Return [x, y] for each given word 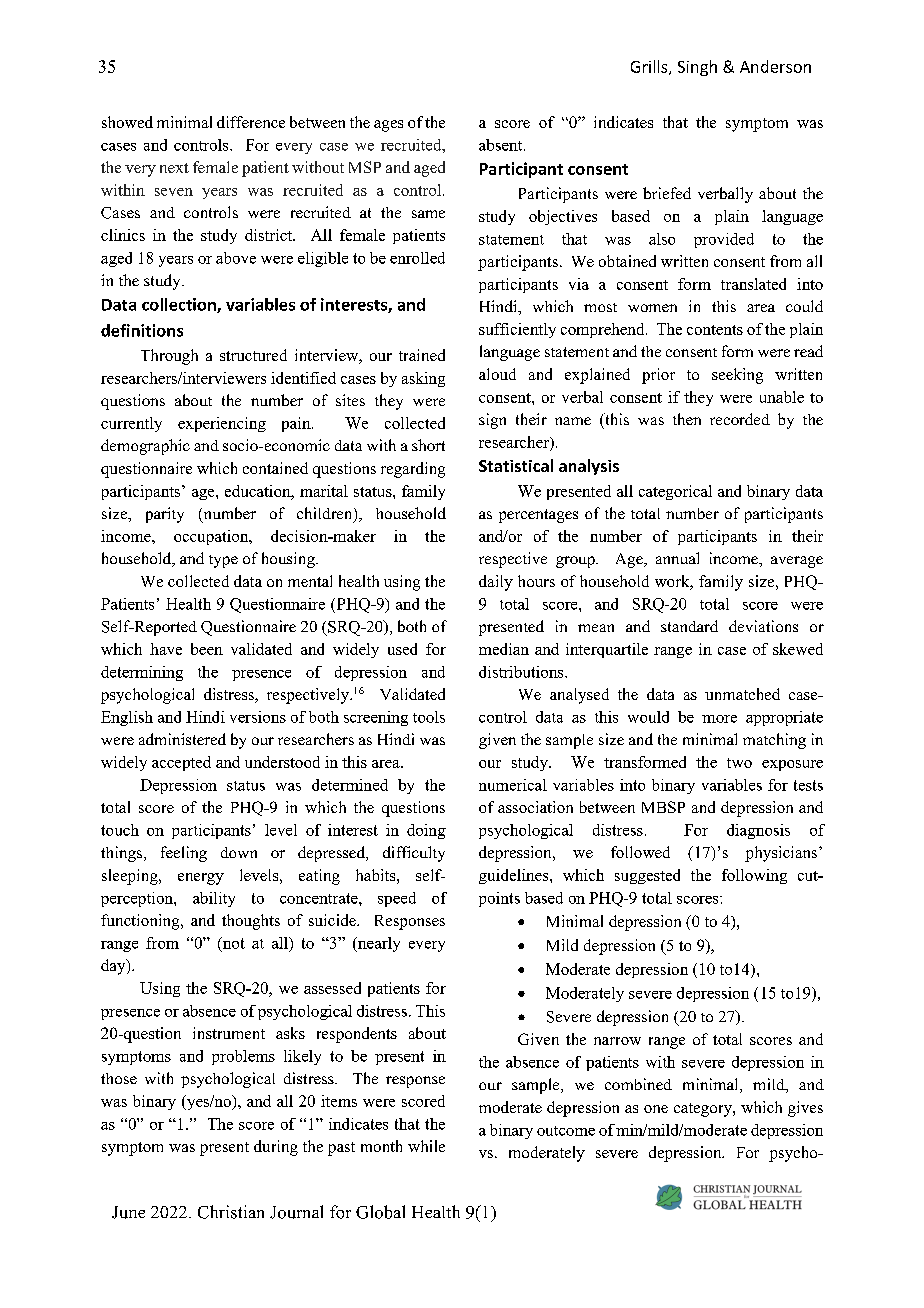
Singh [697, 68]
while [426, 1146]
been [207, 649]
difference [251, 122]
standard [689, 626]
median [504, 649]
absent [502, 145]
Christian [231, 1212]
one [656, 1109]
